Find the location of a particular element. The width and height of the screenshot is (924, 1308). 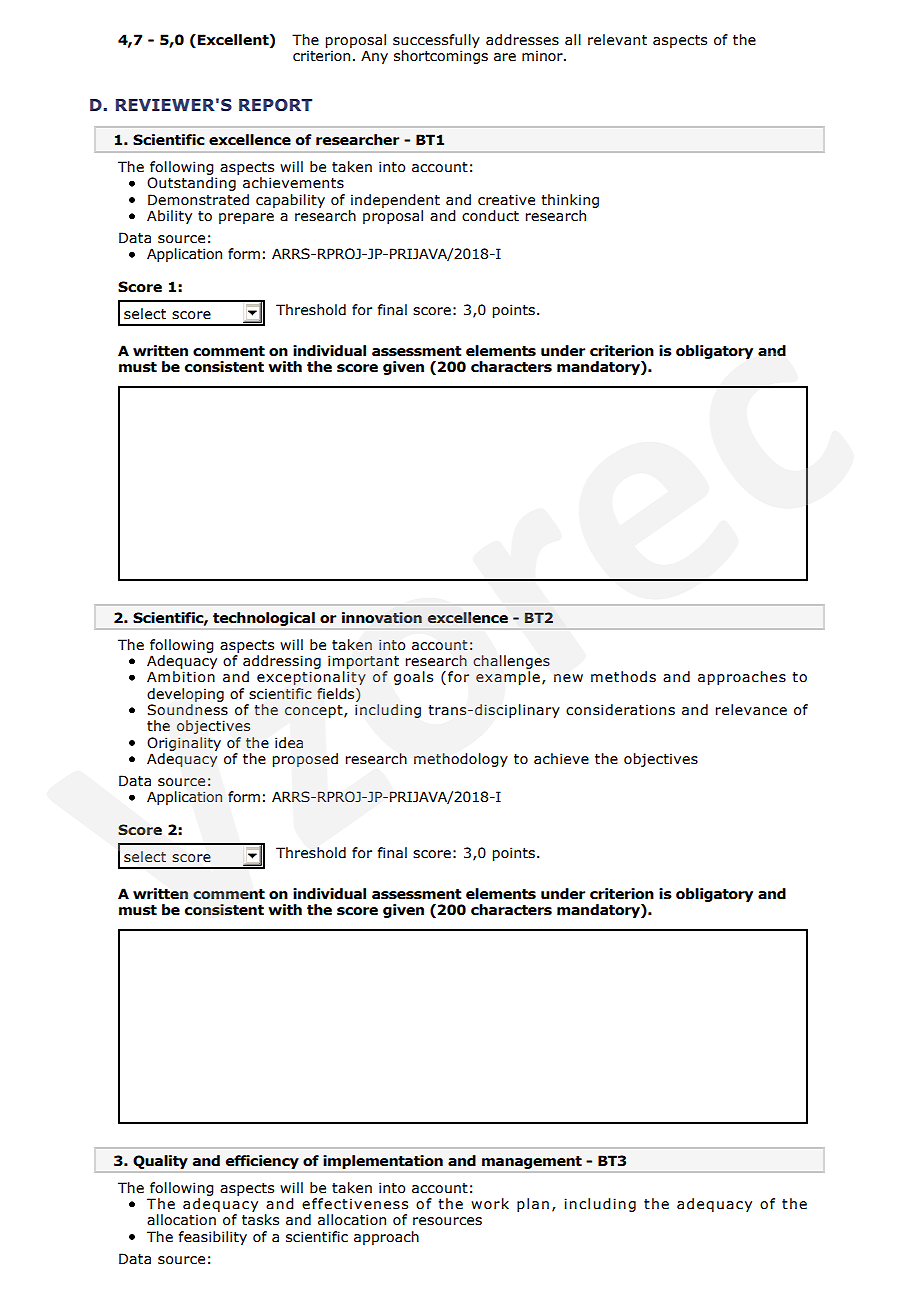

work is located at coordinates (490, 1204).
